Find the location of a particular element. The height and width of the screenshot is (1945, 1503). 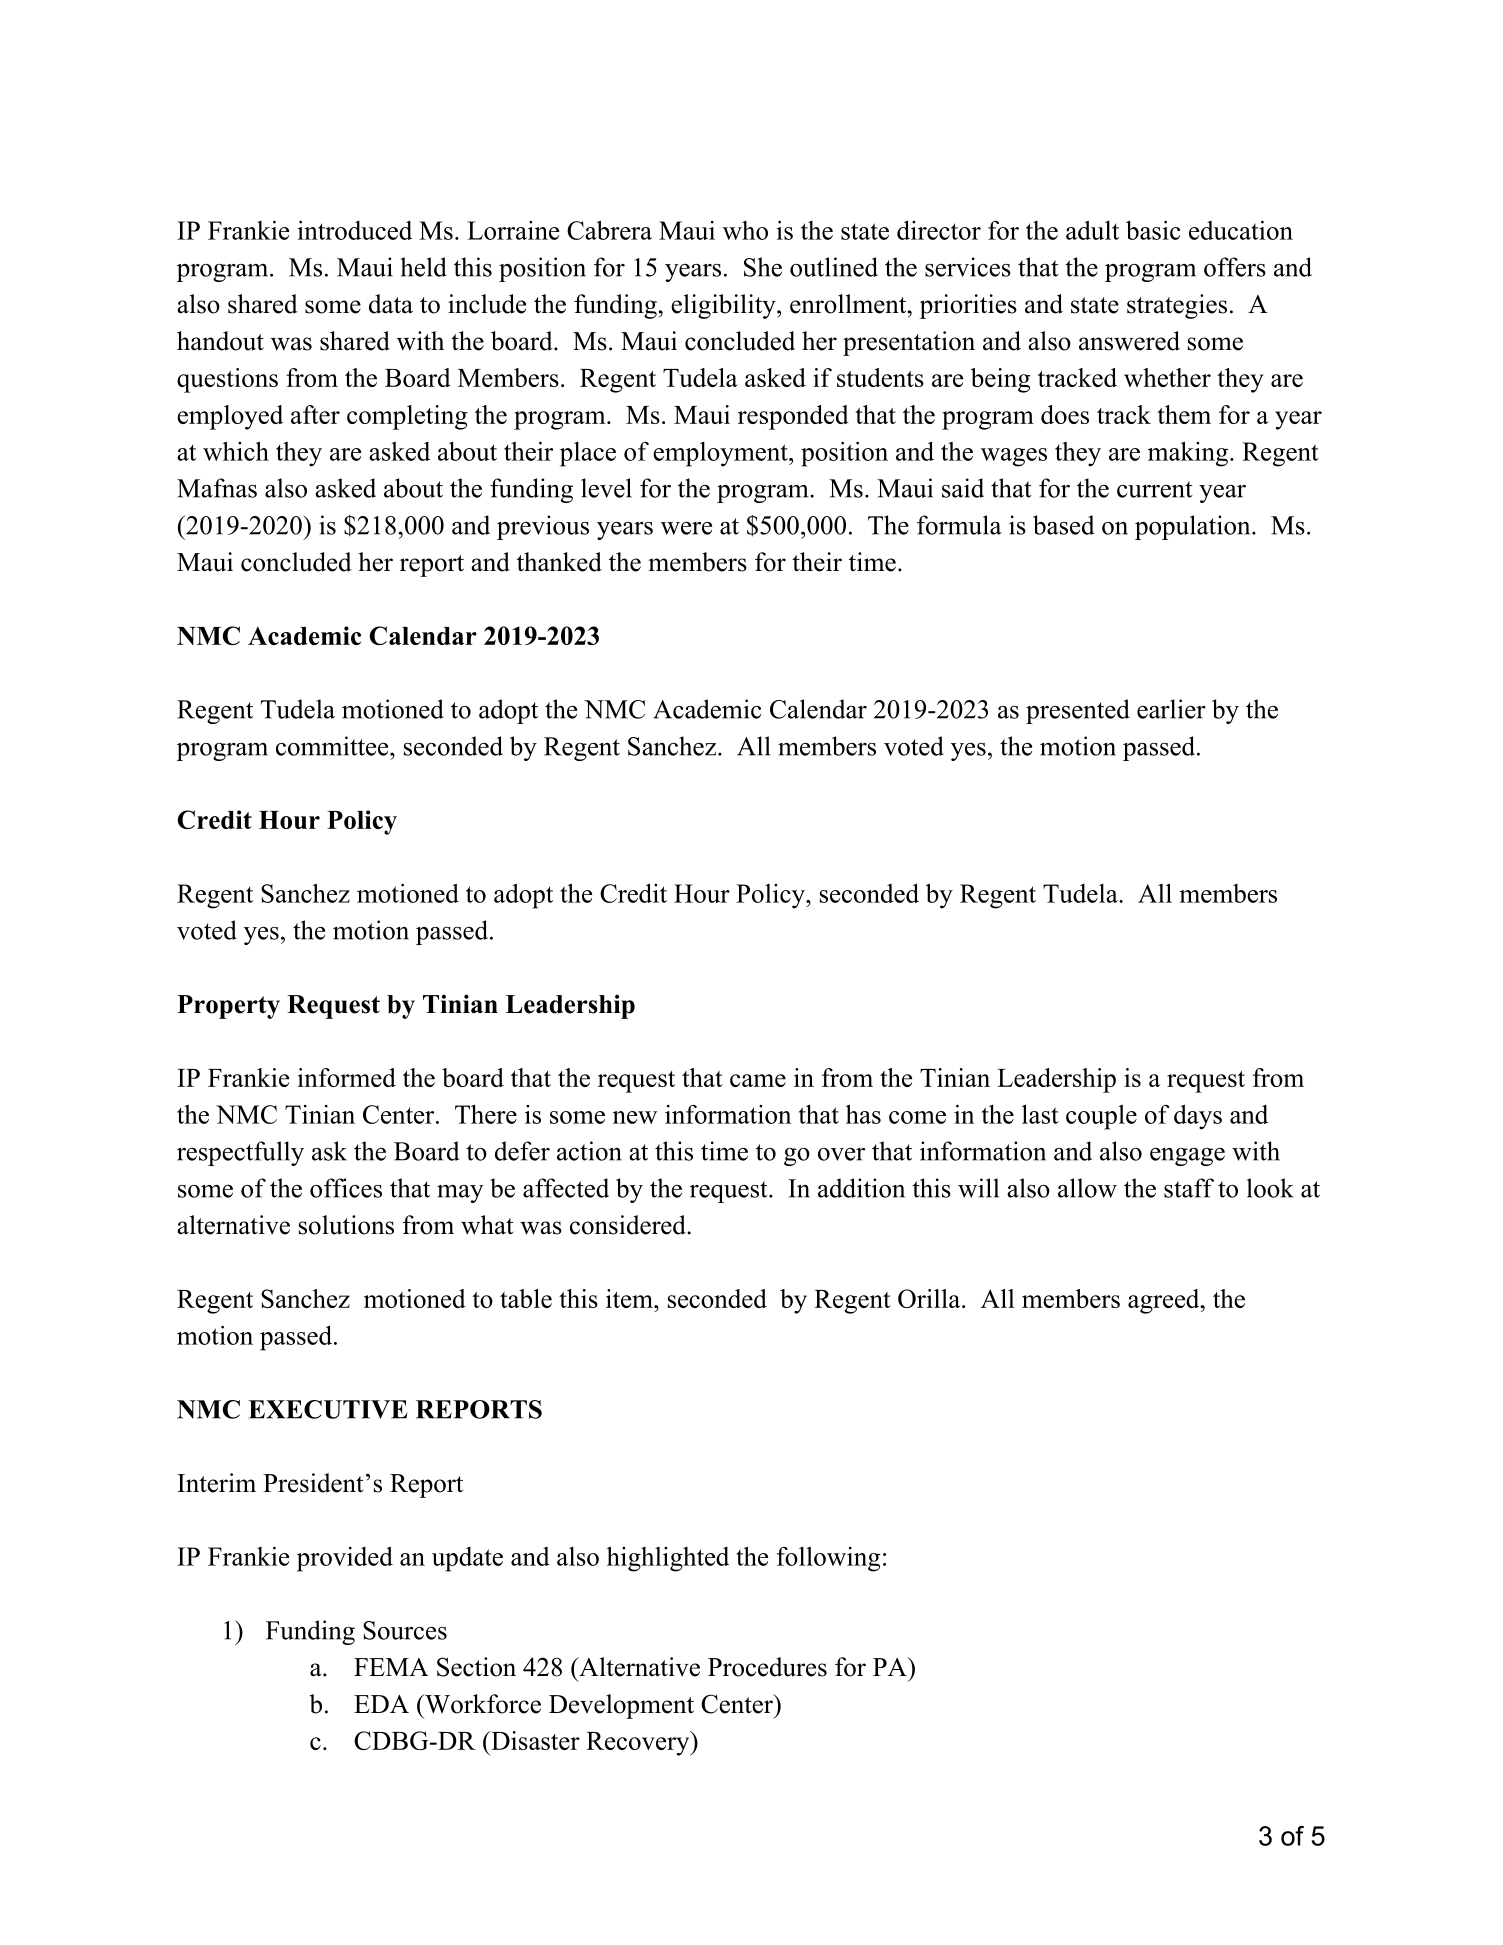

She is located at coordinates (763, 267).
